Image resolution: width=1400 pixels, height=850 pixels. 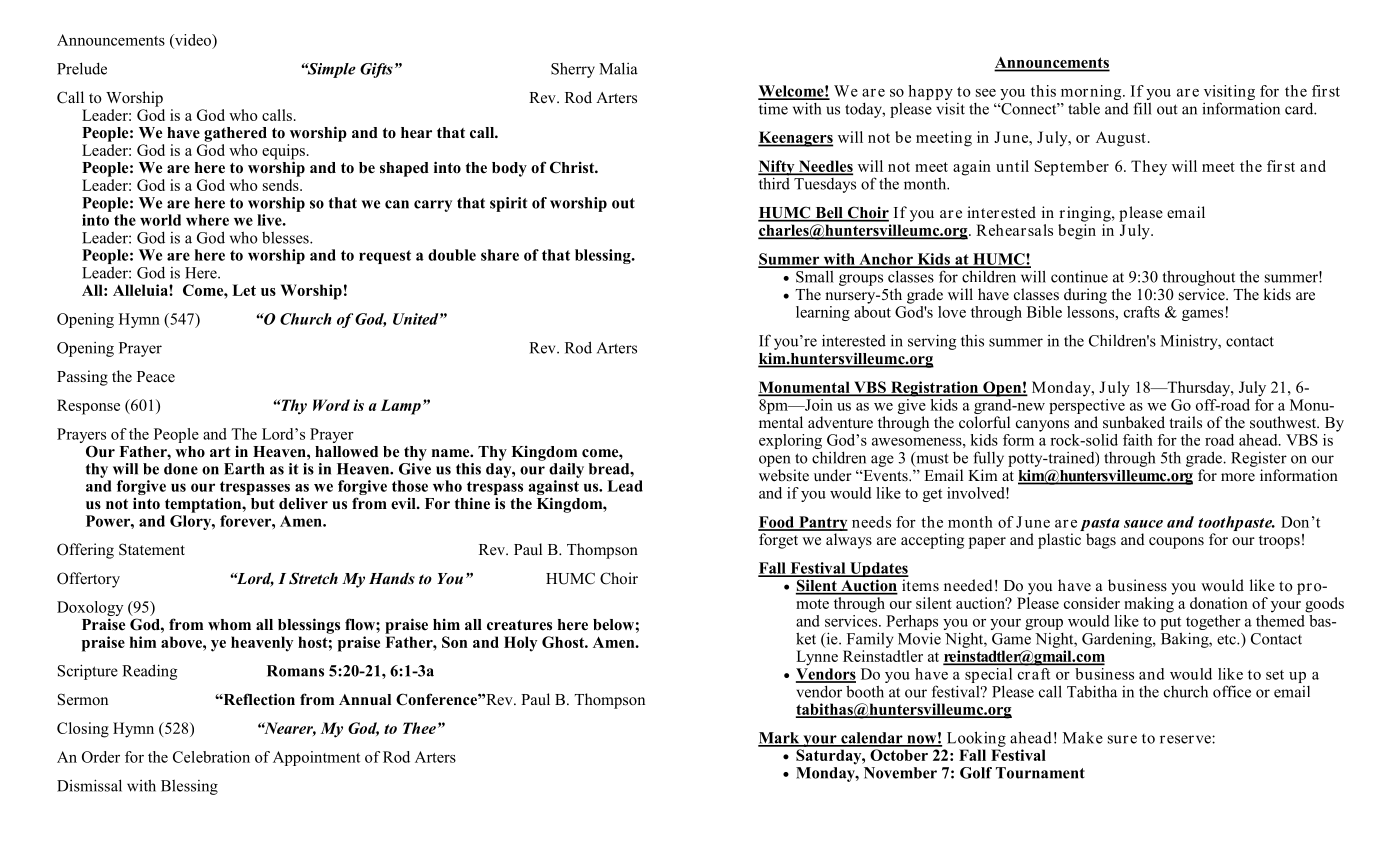 I want to click on Bell, so click(x=829, y=214).
